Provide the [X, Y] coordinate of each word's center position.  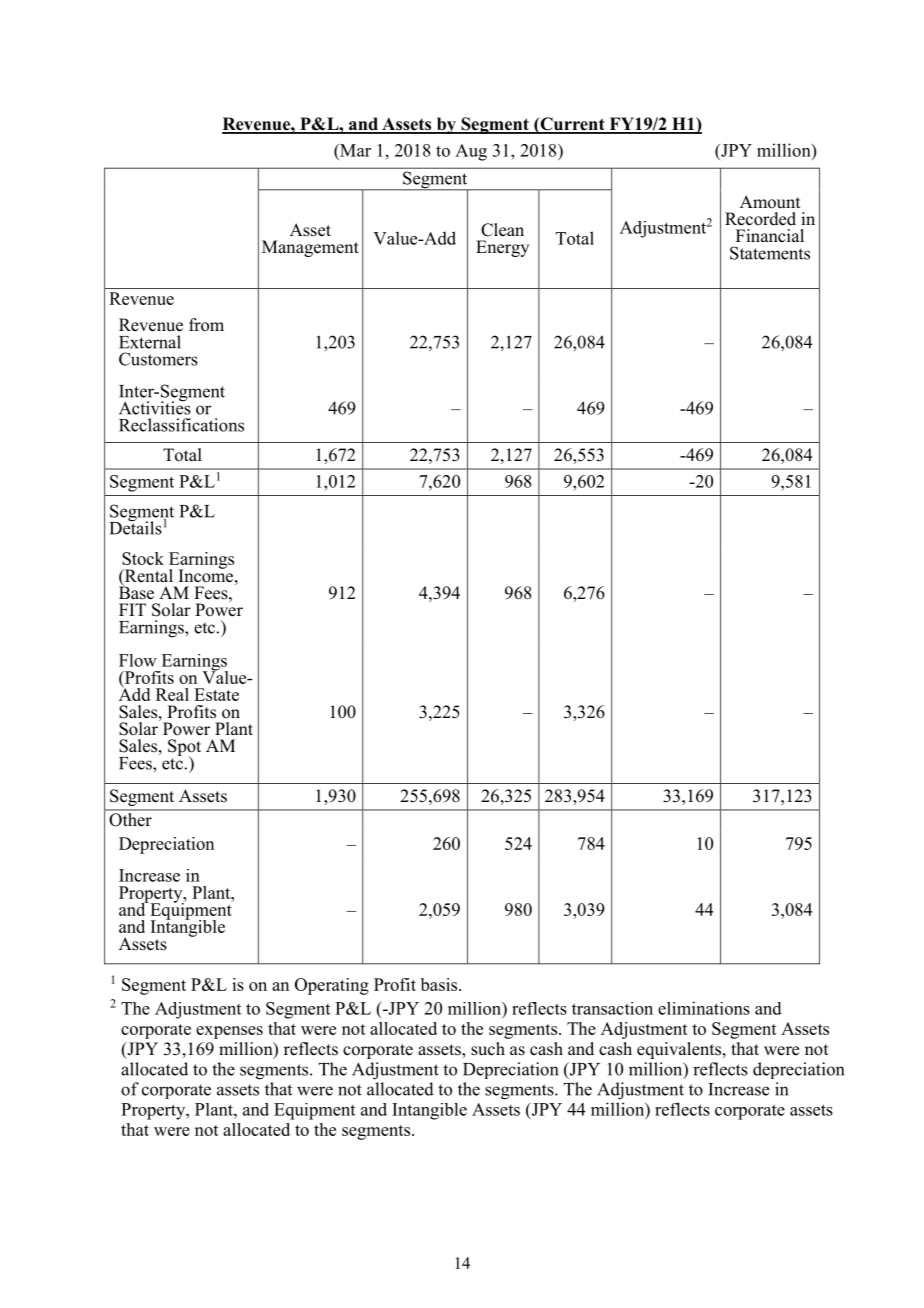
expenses [229, 1032]
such [488, 1049]
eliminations [704, 1008]
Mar [354, 150]
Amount [770, 202]
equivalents [680, 1050]
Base [136, 592]
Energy [502, 248]
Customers [158, 359]
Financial [770, 236]
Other [130, 818]
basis [440, 984]
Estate [216, 694]
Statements [770, 253]
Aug [471, 152]
